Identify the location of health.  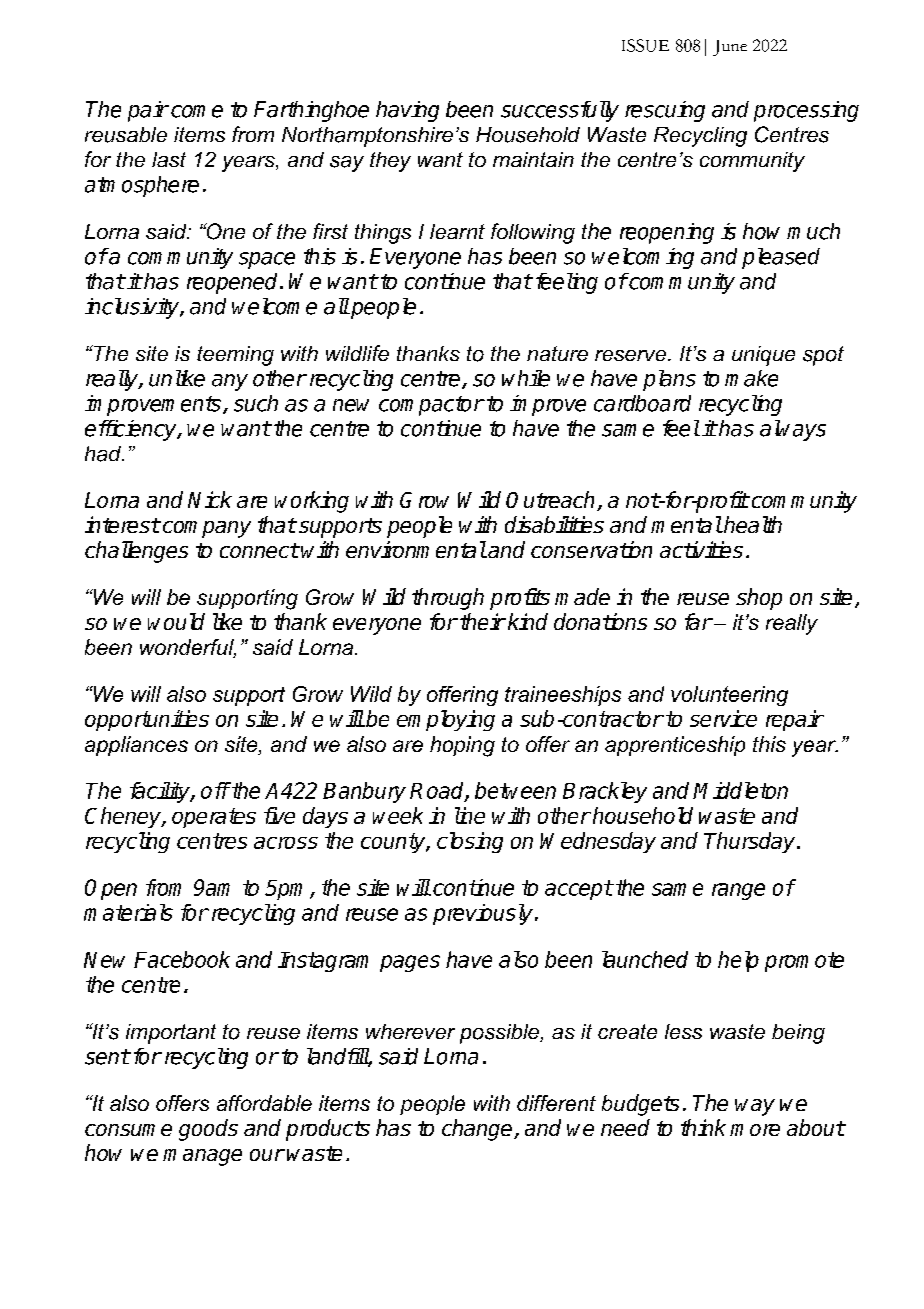
(752, 524).
